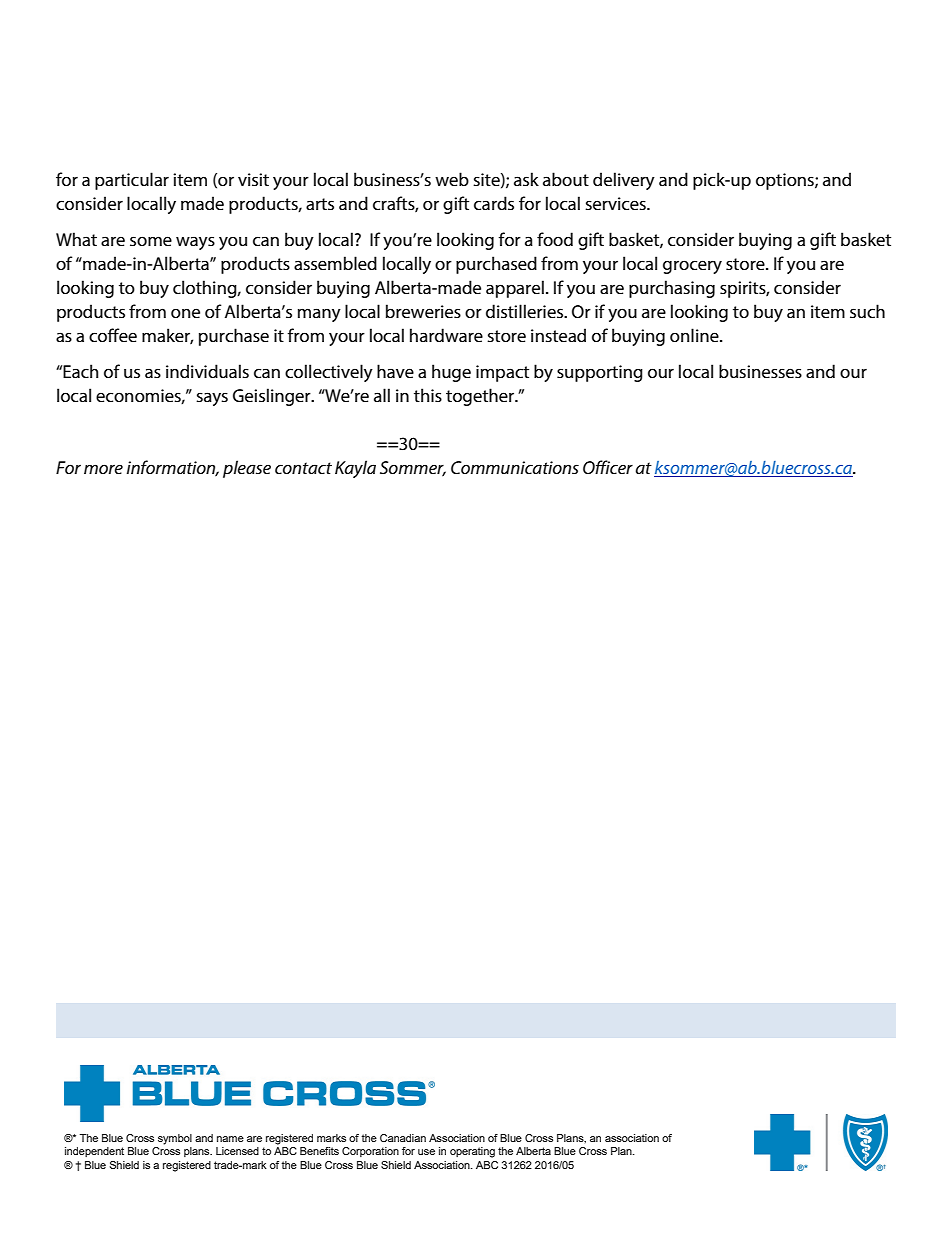 This screenshot has height=1233, width=952. I want to click on Corporation, so click(370, 1152).
